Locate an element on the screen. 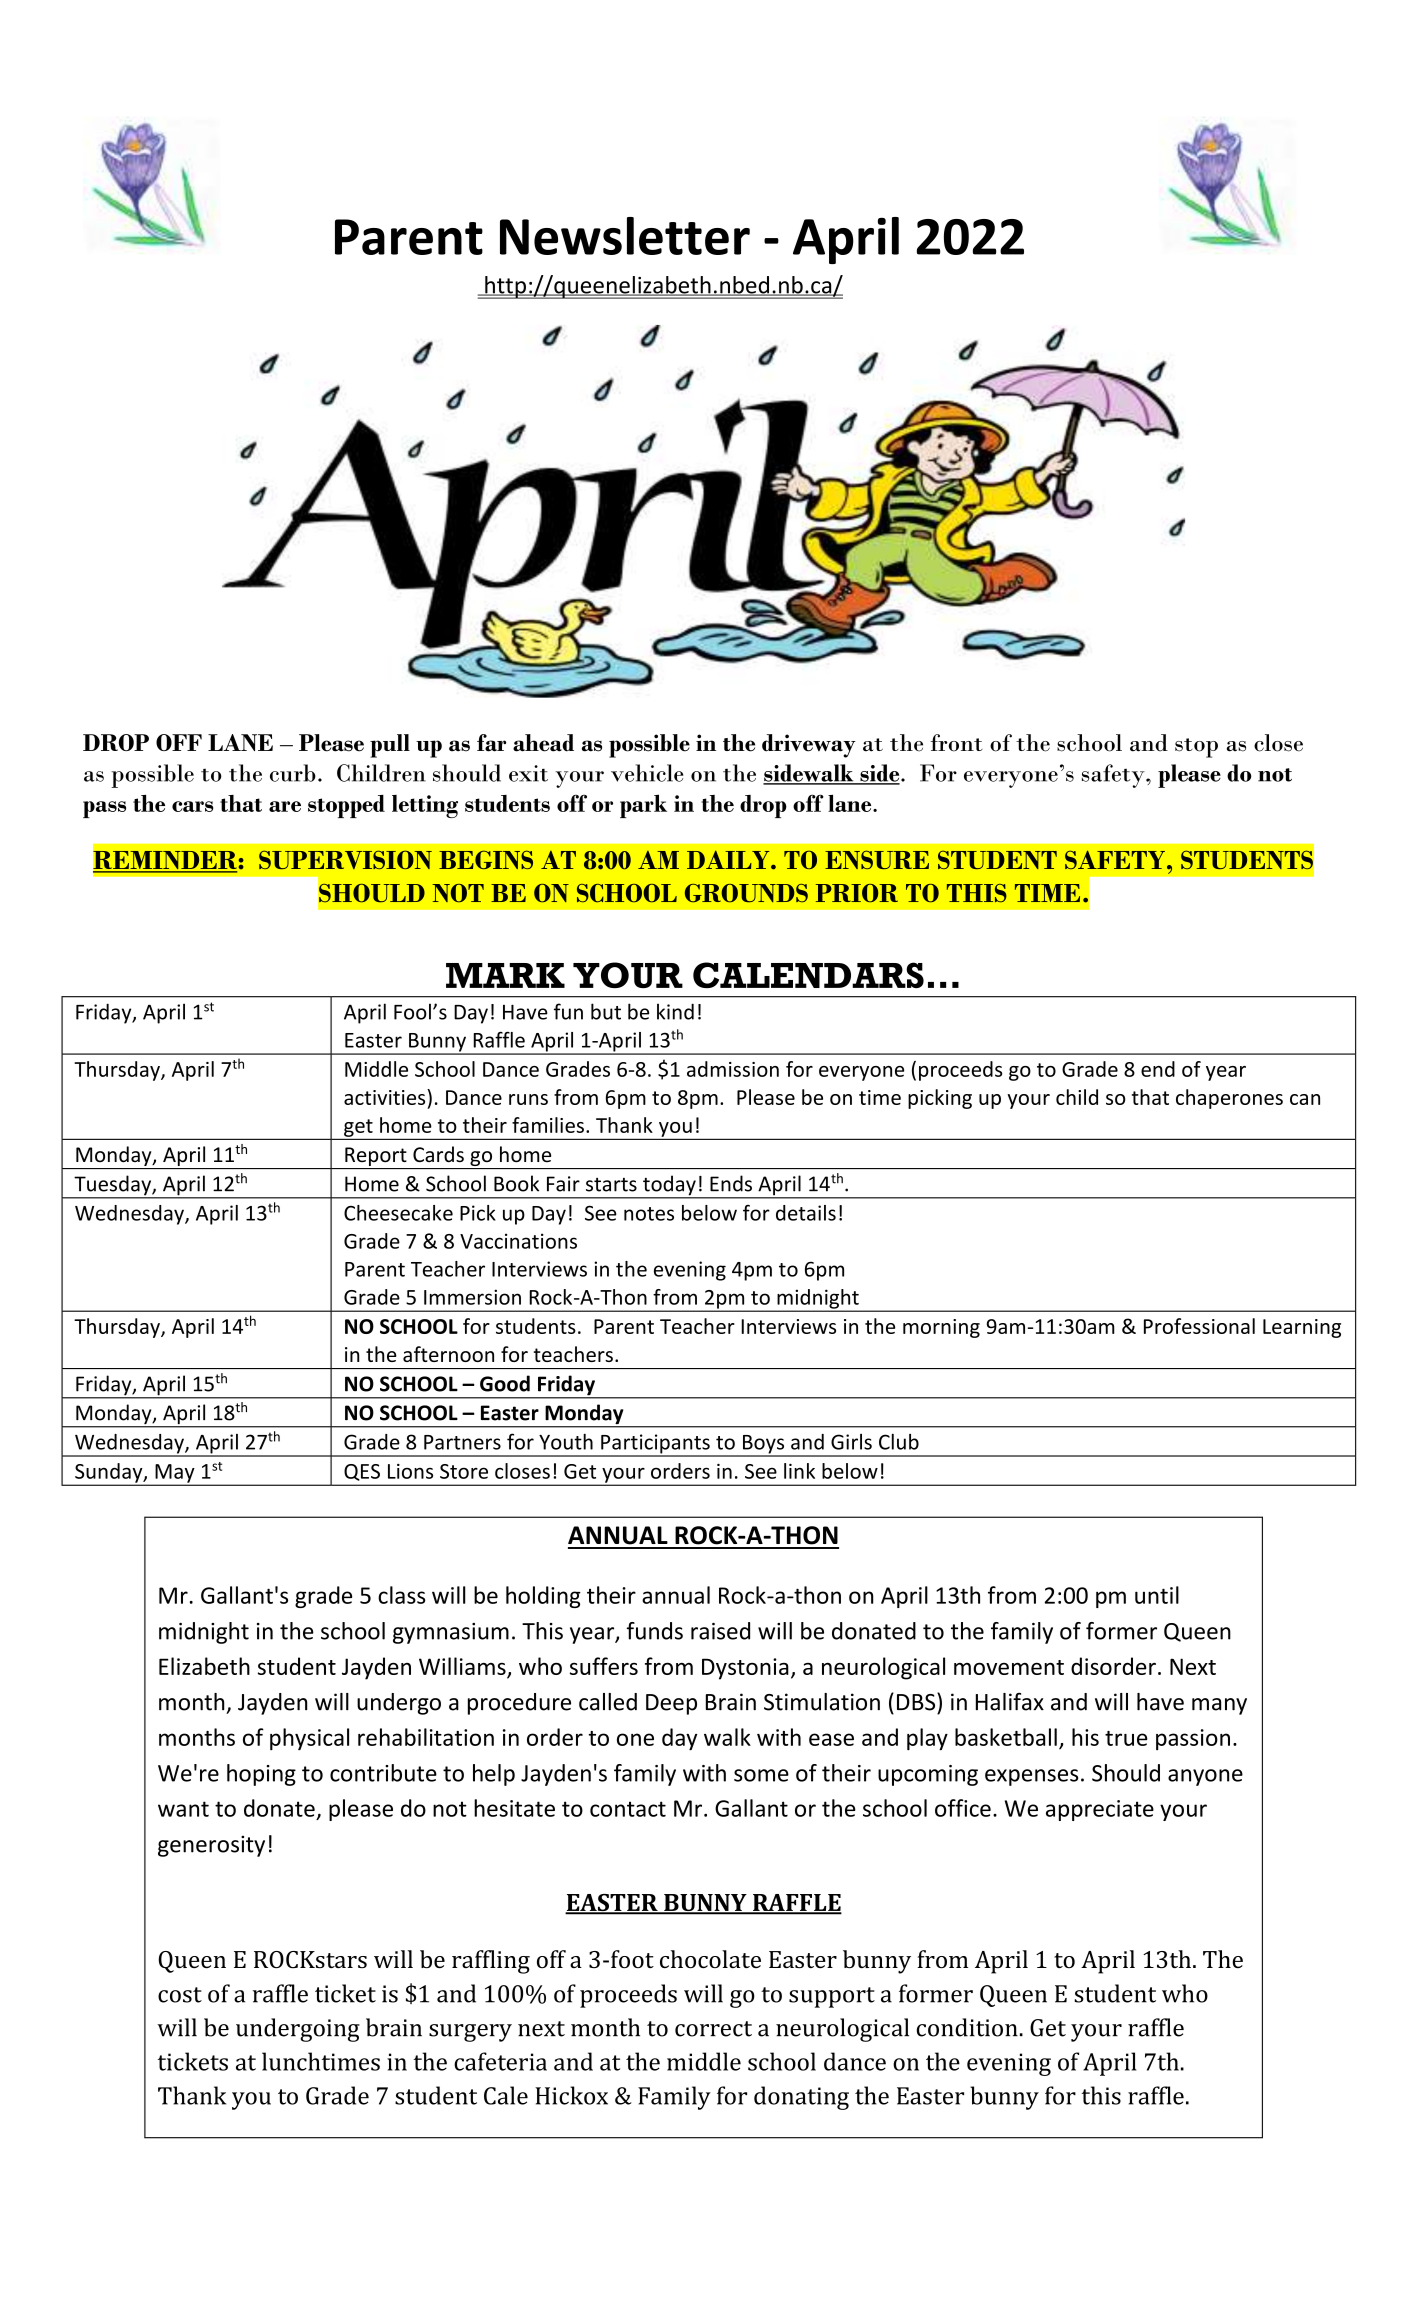  Newsletter is located at coordinates (625, 236).
